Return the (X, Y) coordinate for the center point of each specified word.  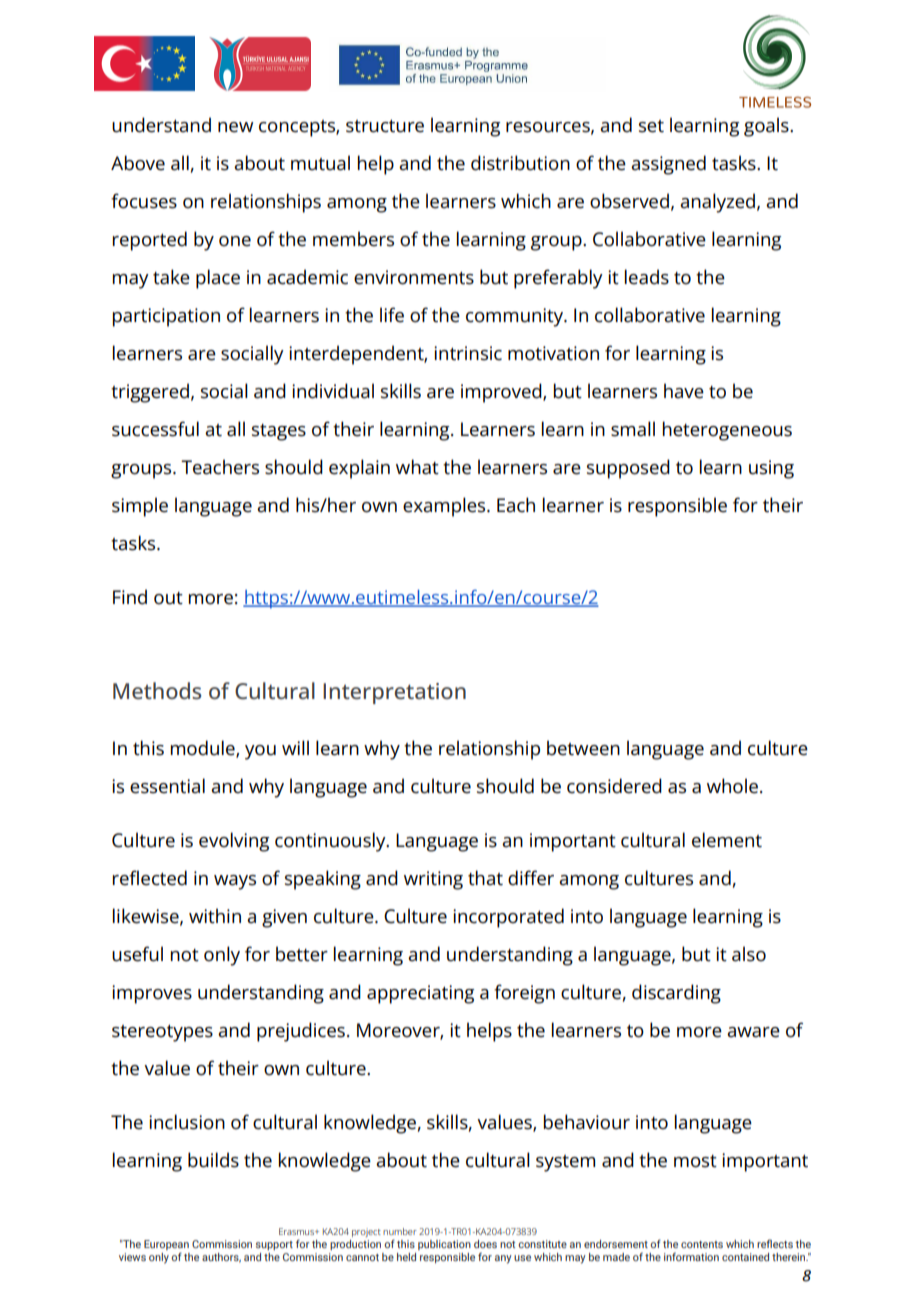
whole (732, 786)
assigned (668, 165)
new (235, 127)
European (166, 1246)
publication (444, 1245)
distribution (520, 163)
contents (702, 1244)
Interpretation (394, 693)
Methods (157, 691)
